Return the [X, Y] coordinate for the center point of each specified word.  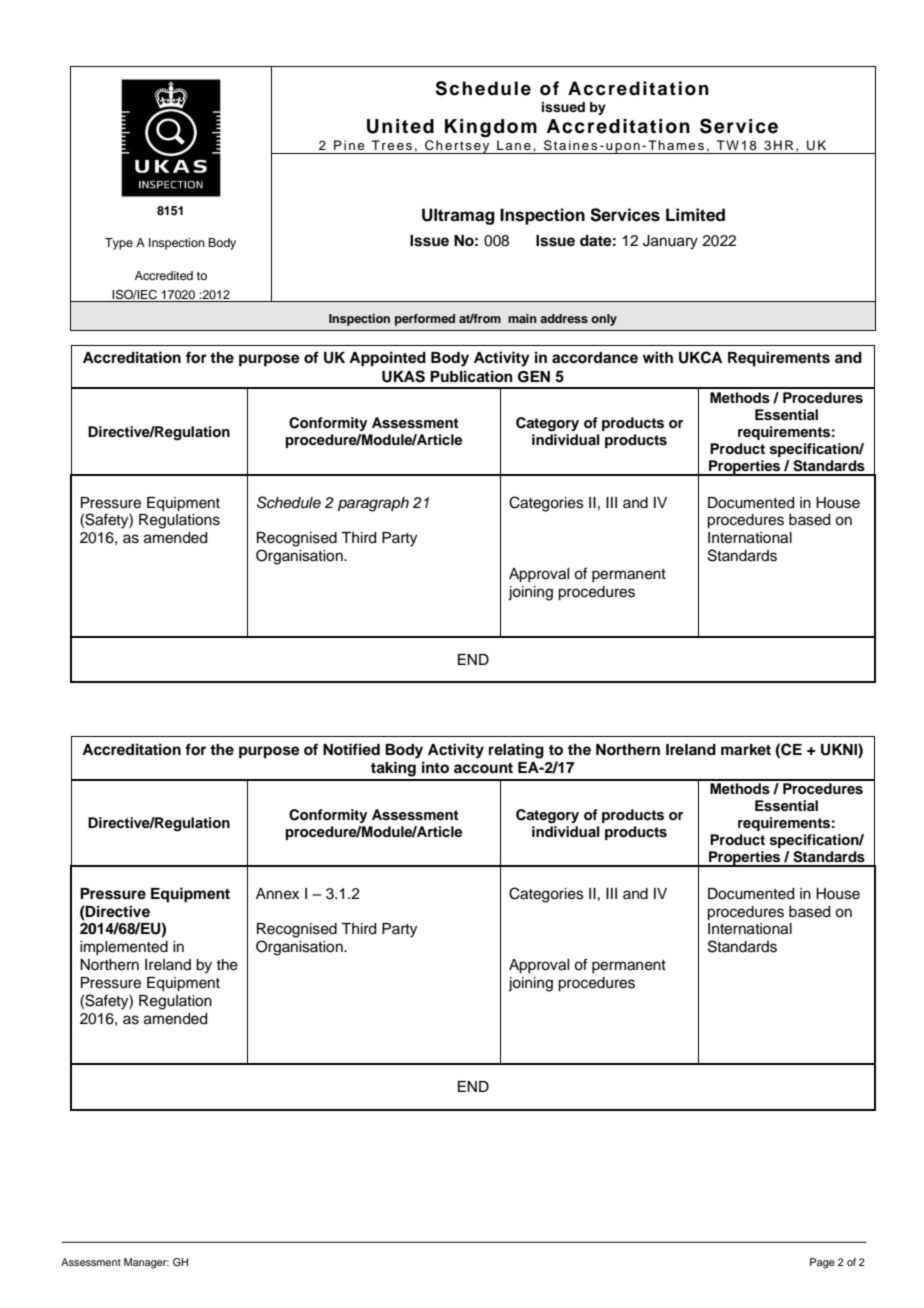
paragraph [373, 504]
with [658, 357]
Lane [514, 145]
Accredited [164, 275]
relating [516, 751]
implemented [124, 948]
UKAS [403, 376]
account [483, 768]
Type [119, 244]
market [746, 749]
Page [822, 1263]
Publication [471, 376]
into [435, 767]
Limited [695, 215]
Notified [351, 749]
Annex [277, 894]
